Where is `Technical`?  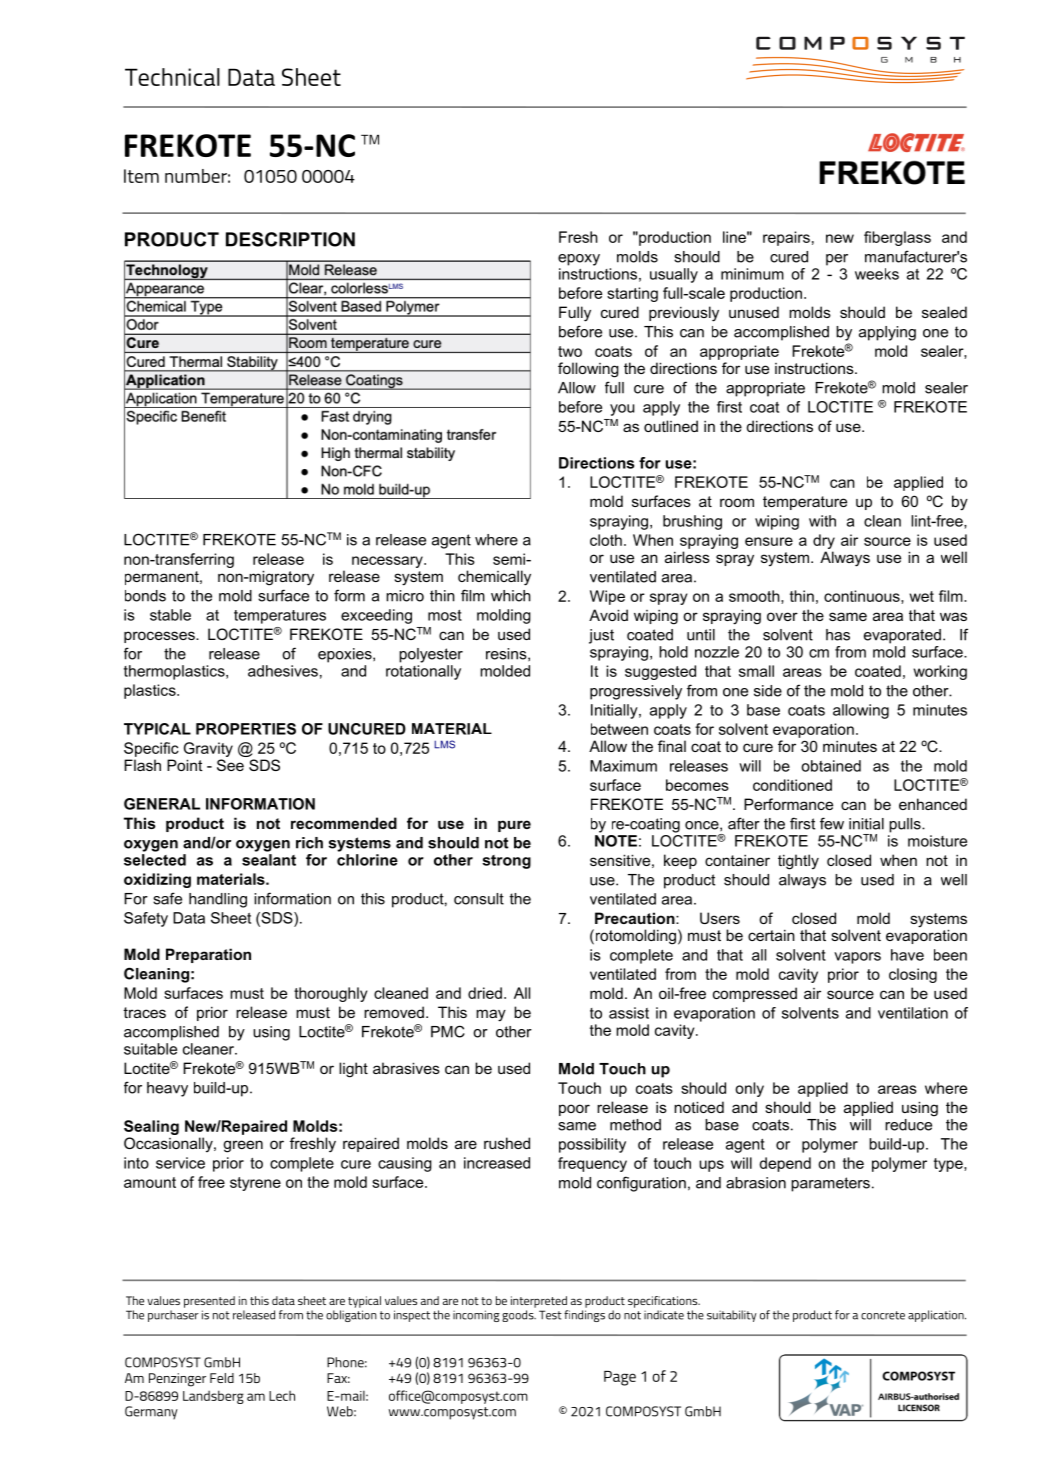 Technical is located at coordinates (172, 77).
